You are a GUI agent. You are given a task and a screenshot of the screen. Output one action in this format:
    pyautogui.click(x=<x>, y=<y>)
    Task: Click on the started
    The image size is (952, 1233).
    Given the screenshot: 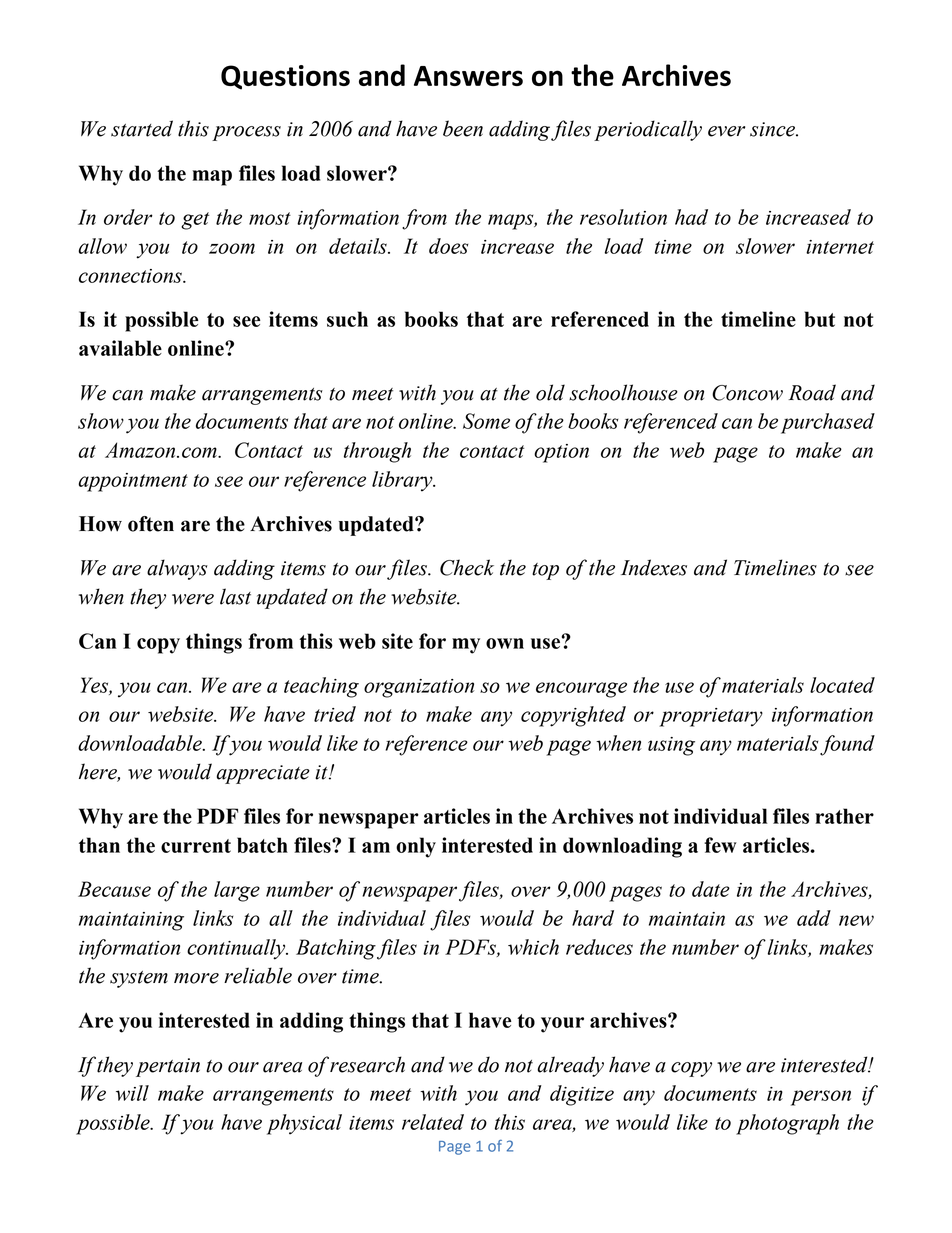 What is the action you would take?
    pyautogui.click(x=142, y=128)
